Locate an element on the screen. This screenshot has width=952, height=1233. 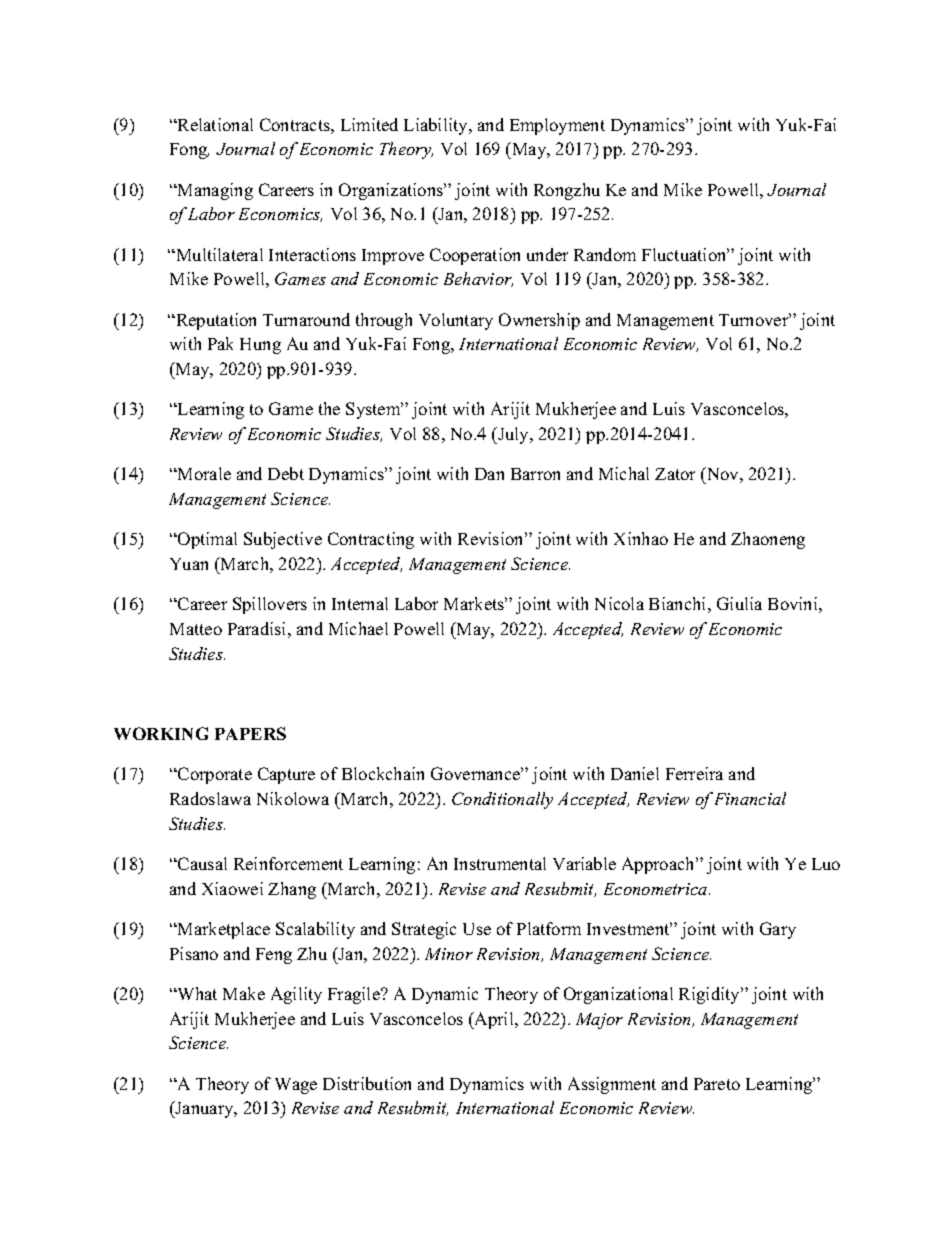
Employment is located at coordinates (557, 126).
